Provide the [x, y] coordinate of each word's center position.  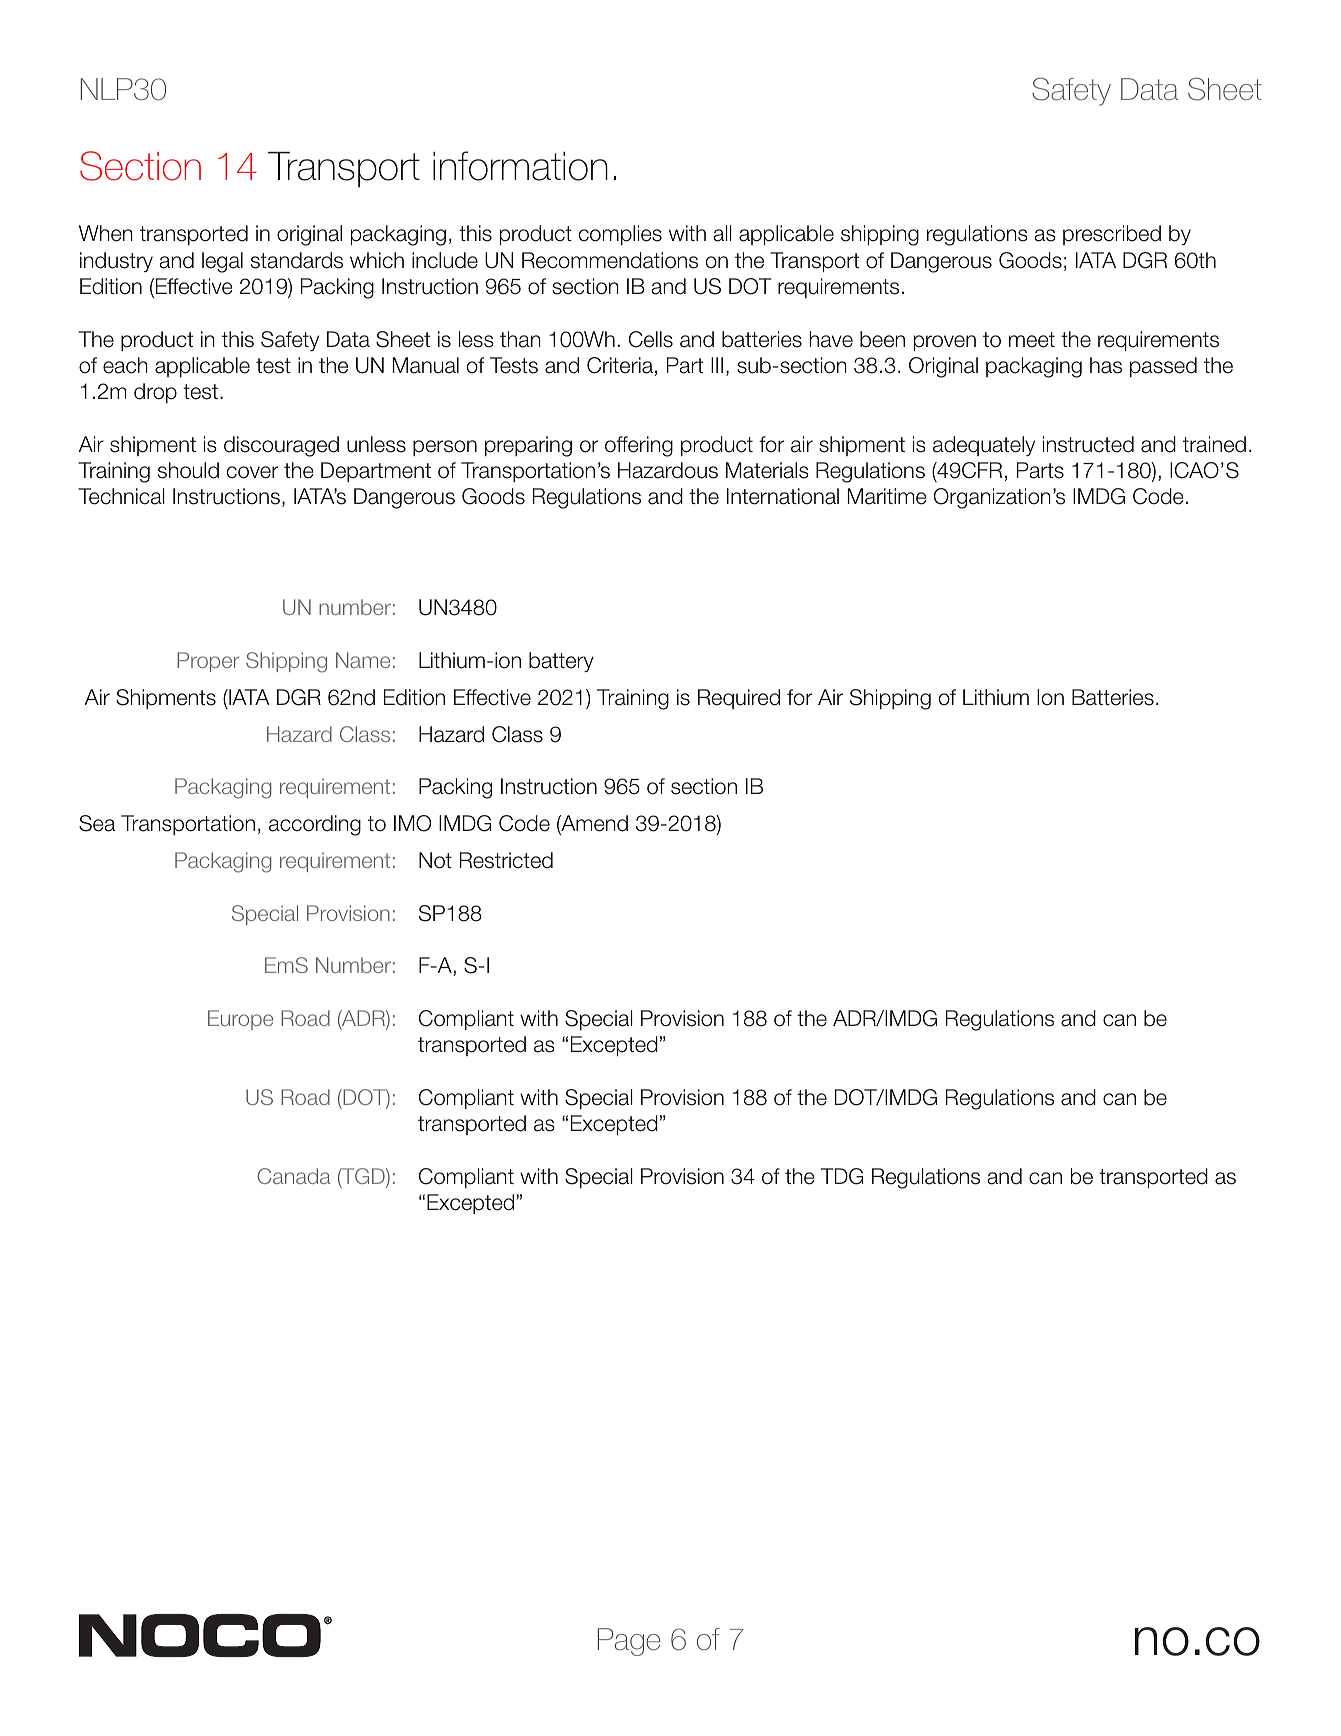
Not [435, 860]
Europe [240, 1020]
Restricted [506, 860]
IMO [412, 823]
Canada [294, 1176]
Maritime [887, 496]
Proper [208, 662]
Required [739, 699]
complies [620, 235]
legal [222, 262]
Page [629, 1642]
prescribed [1112, 235]
